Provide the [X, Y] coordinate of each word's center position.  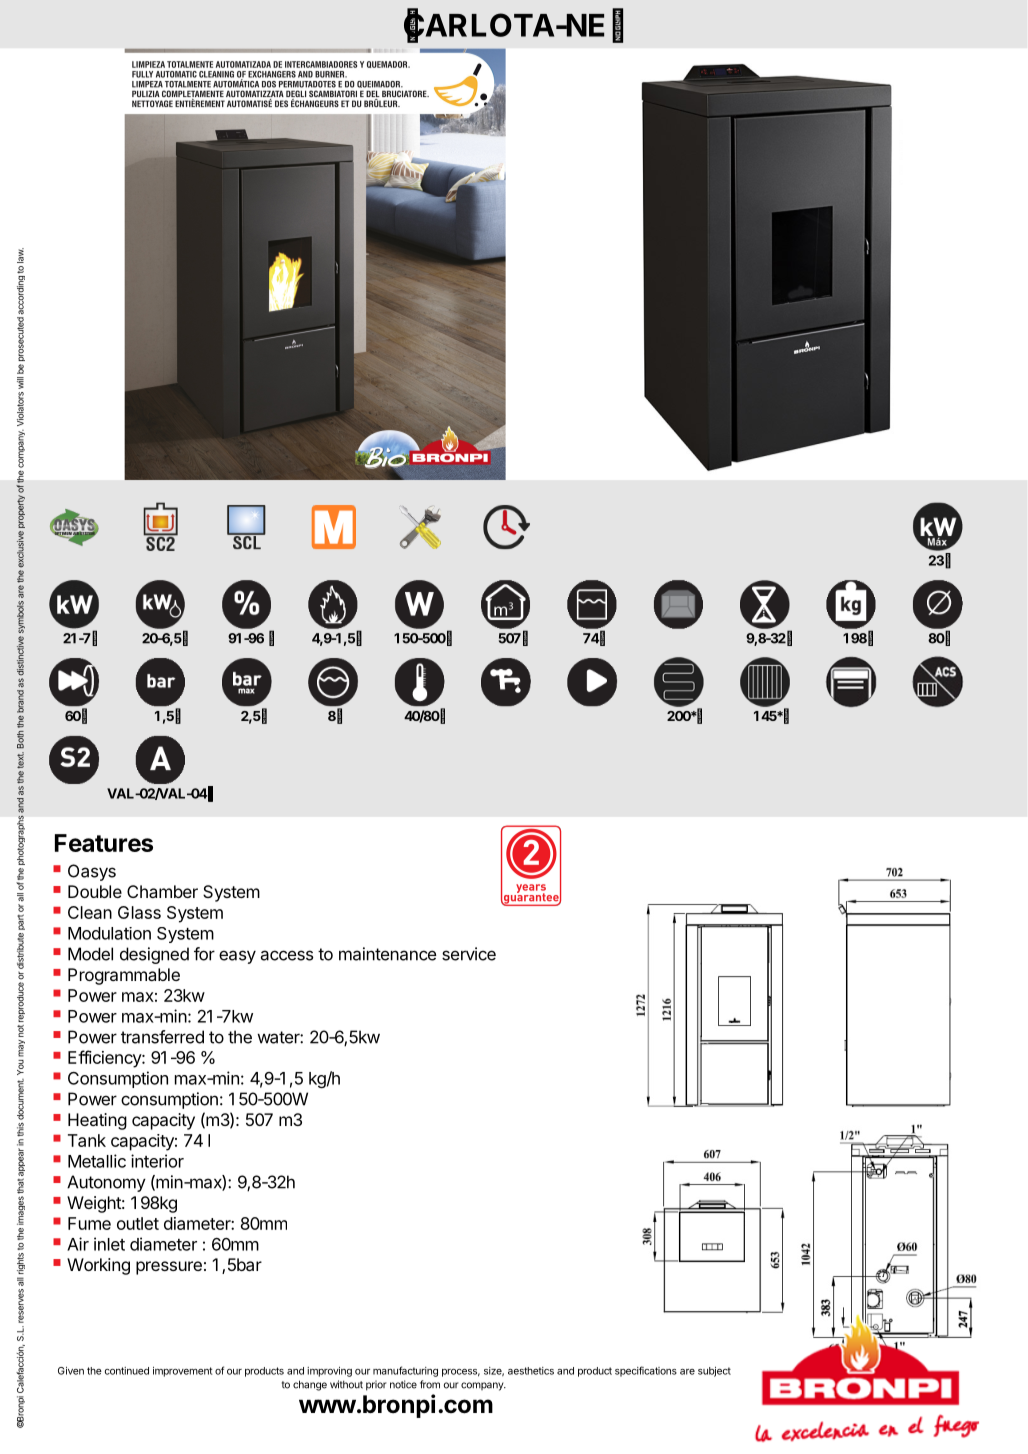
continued [127, 1371]
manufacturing [405, 1371]
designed [154, 955]
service [469, 954]
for [204, 954]
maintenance [388, 954]
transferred [162, 1037]
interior [157, 1161]
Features [104, 843]
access [287, 955]
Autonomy [106, 1183]
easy [237, 957]
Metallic [97, 1161]
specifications [646, 1371]
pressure [169, 1268]
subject [714, 1372]
